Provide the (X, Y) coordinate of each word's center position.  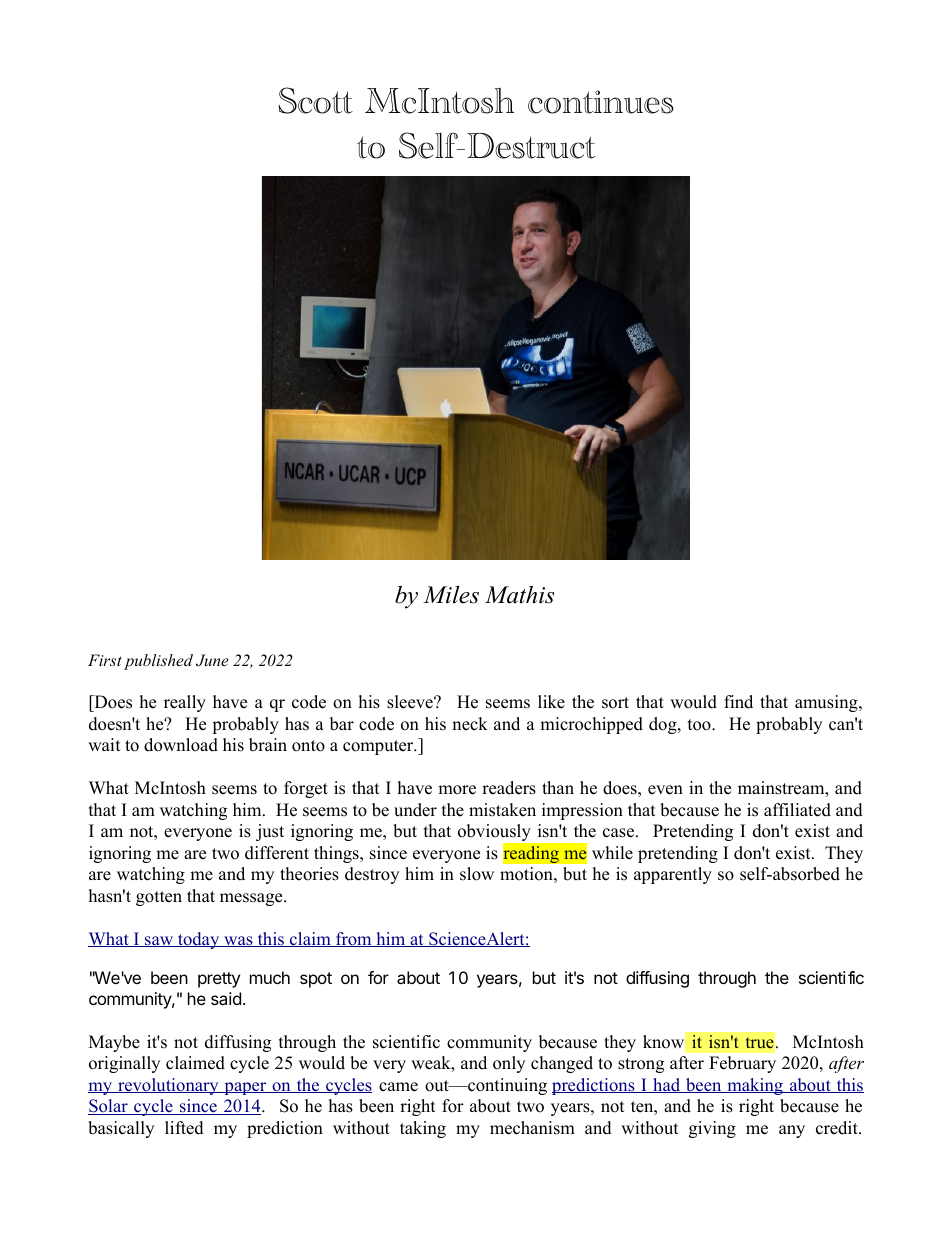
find (738, 702)
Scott (315, 100)
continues (600, 102)
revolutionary (168, 1086)
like (551, 702)
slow (477, 874)
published (158, 662)
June (212, 660)
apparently (673, 875)
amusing (827, 703)
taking (423, 1129)
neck (470, 724)
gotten (159, 898)
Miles (451, 595)
